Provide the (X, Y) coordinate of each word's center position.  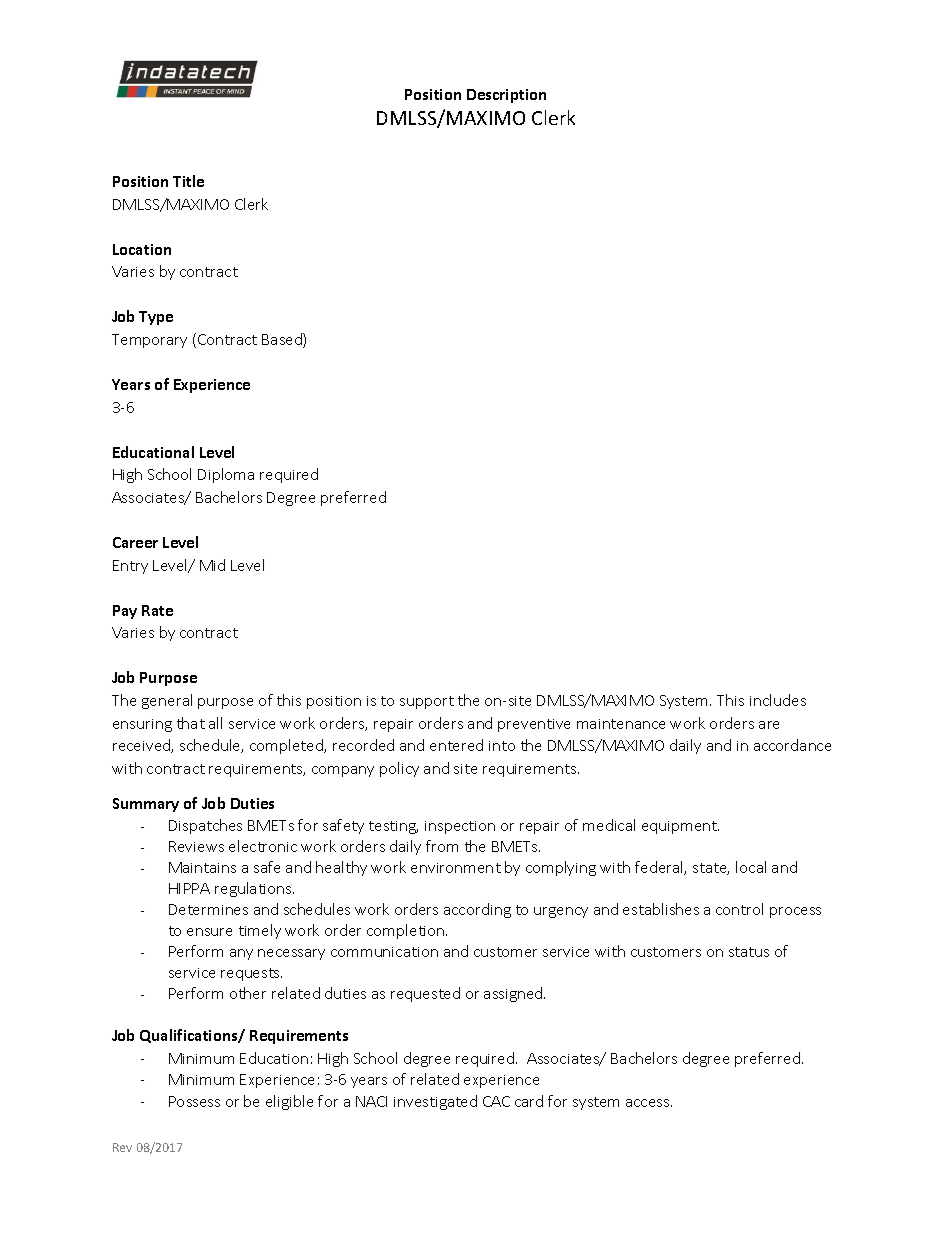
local (751, 867)
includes (778, 700)
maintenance (621, 724)
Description (506, 96)
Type (156, 318)
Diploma (226, 475)
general (167, 701)
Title (188, 181)
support (427, 702)
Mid (212, 565)
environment (456, 868)
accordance (792, 745)
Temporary (149, 341)
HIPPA (189, 888)
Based (283, 340)
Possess (194, 1101)
